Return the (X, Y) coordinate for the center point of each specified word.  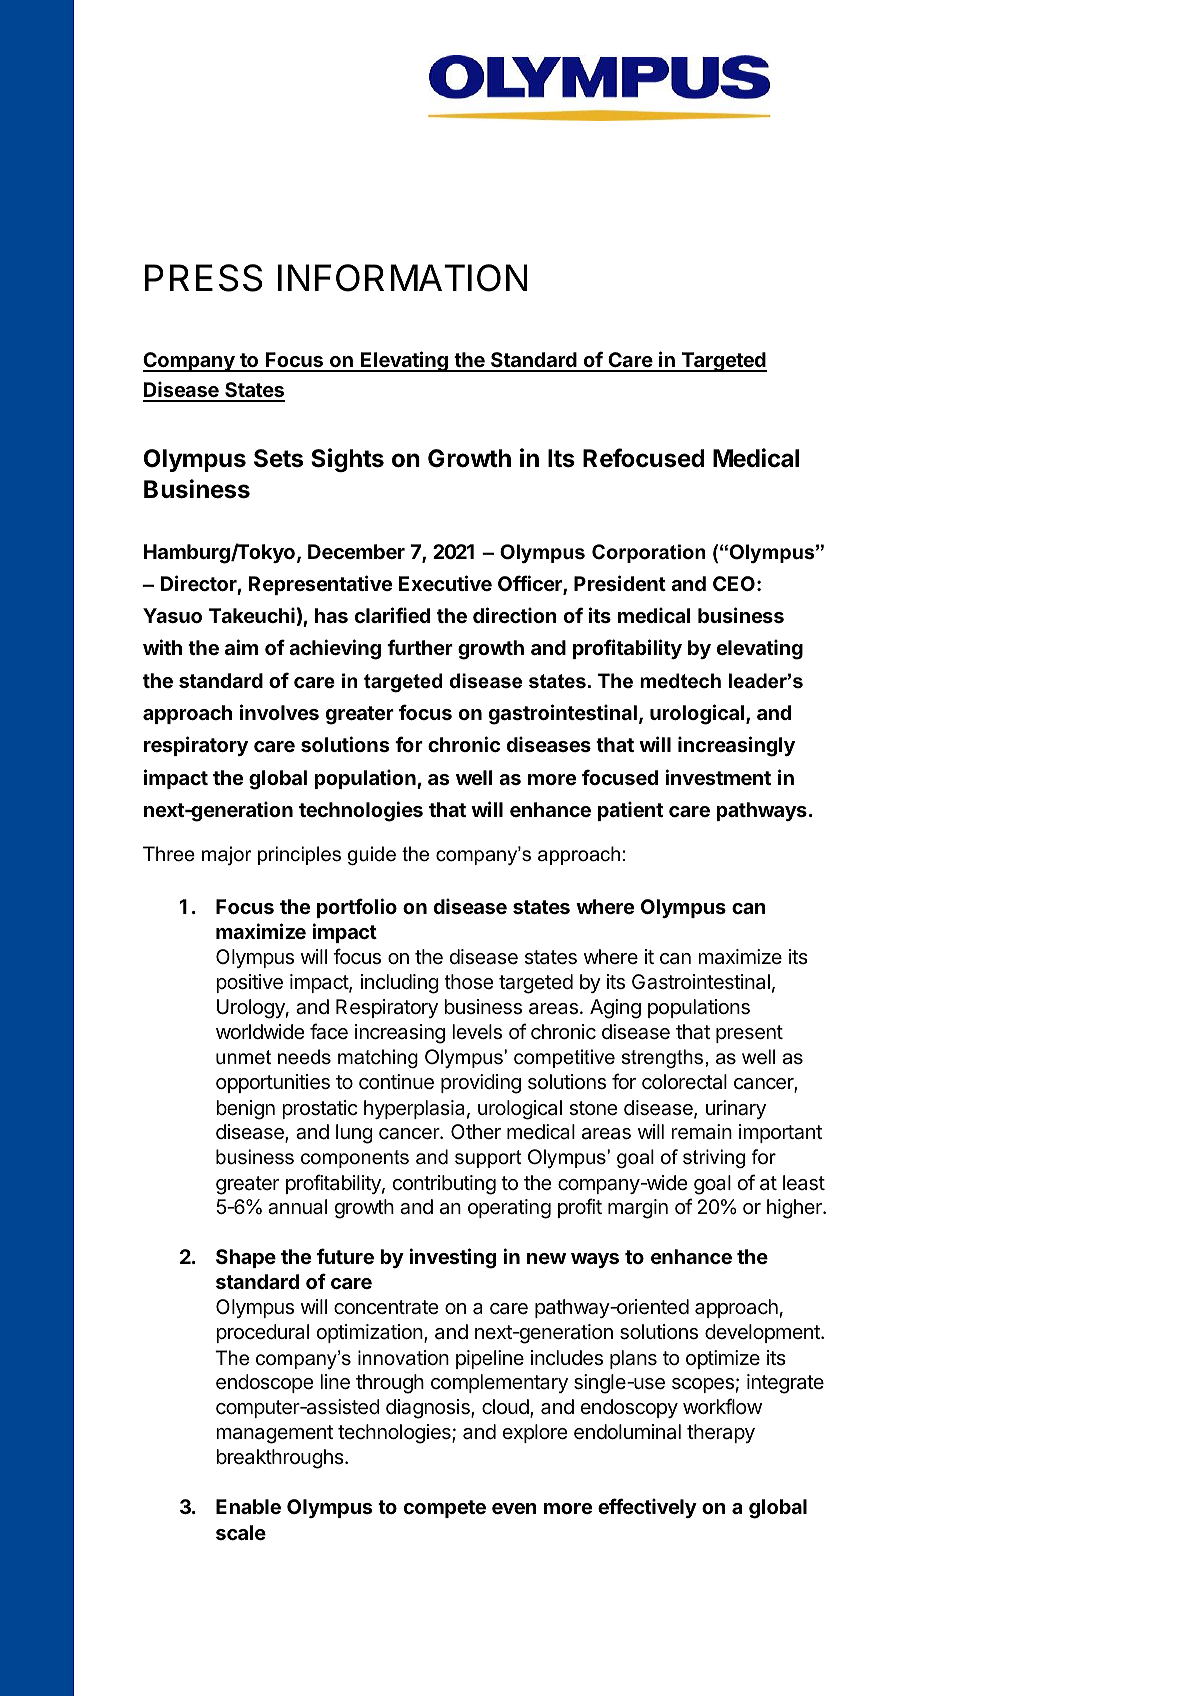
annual (297, 1207)
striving (714, 1158)
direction (515, 615)
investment (718, 777)
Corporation (648, 553)
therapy (721, 1433)
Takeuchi (252, 615)
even (514, 1508)
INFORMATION (402, 278)
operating (509, 1209)
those (469, 982)
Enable (248, 1506)
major (227, 855)
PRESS (203, 278)
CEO (734, 583)
